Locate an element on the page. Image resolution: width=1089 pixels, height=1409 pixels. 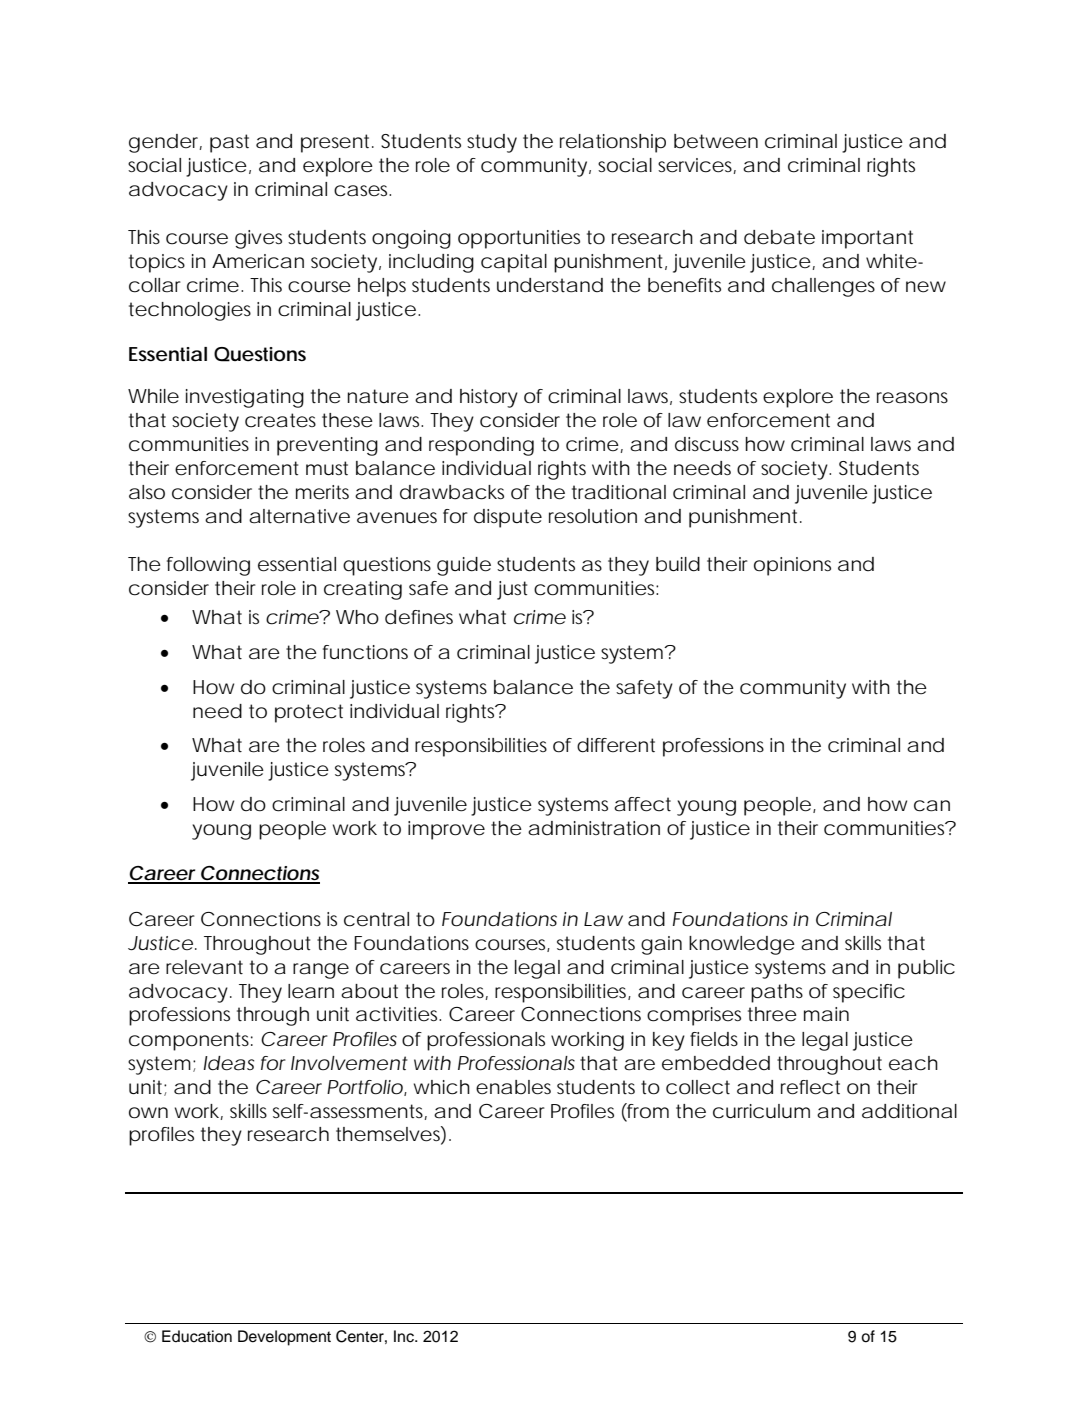
Development is located at coordinates (284, 1338).
